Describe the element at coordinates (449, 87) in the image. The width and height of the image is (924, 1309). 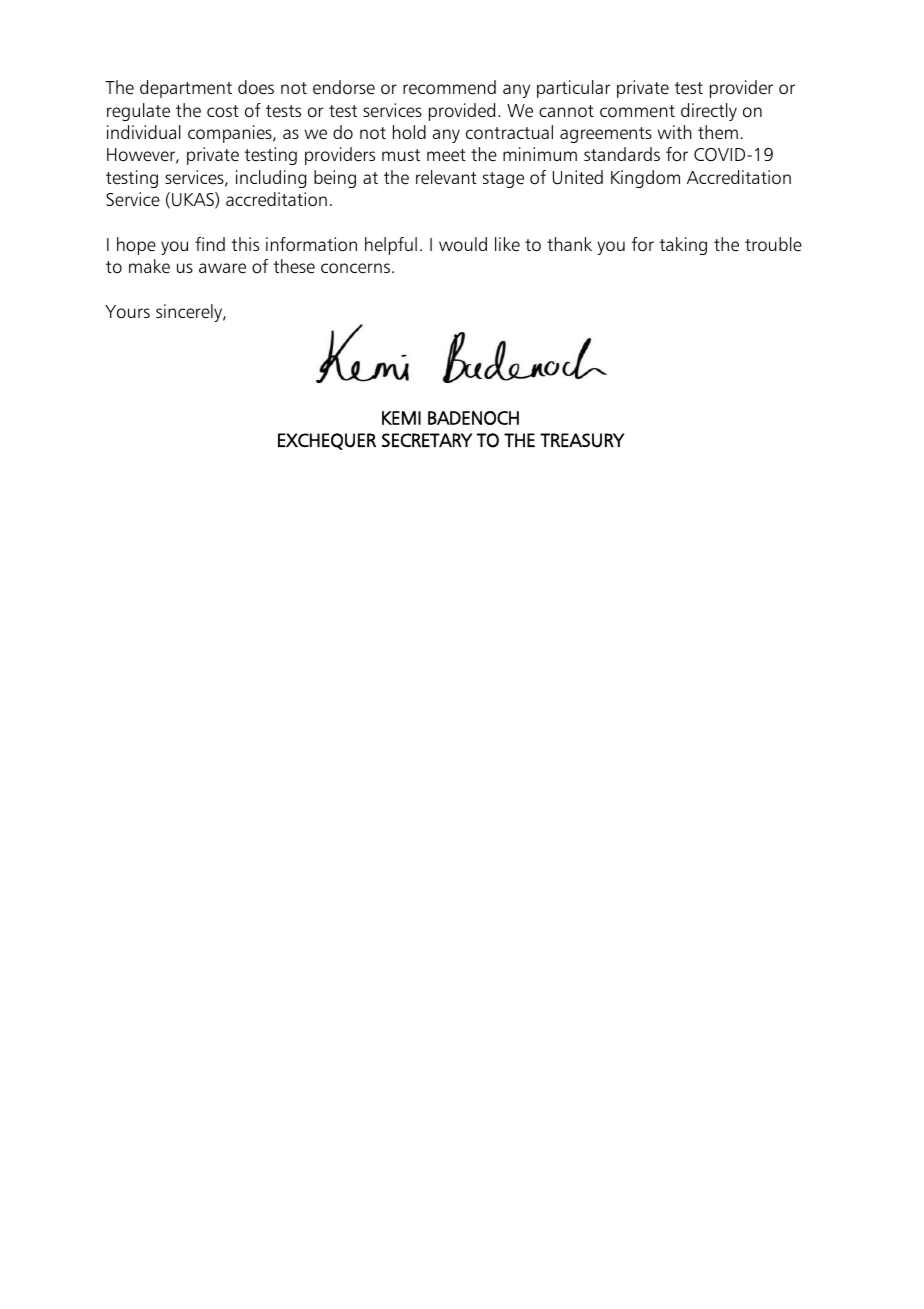
I see `recommend` at that location.
